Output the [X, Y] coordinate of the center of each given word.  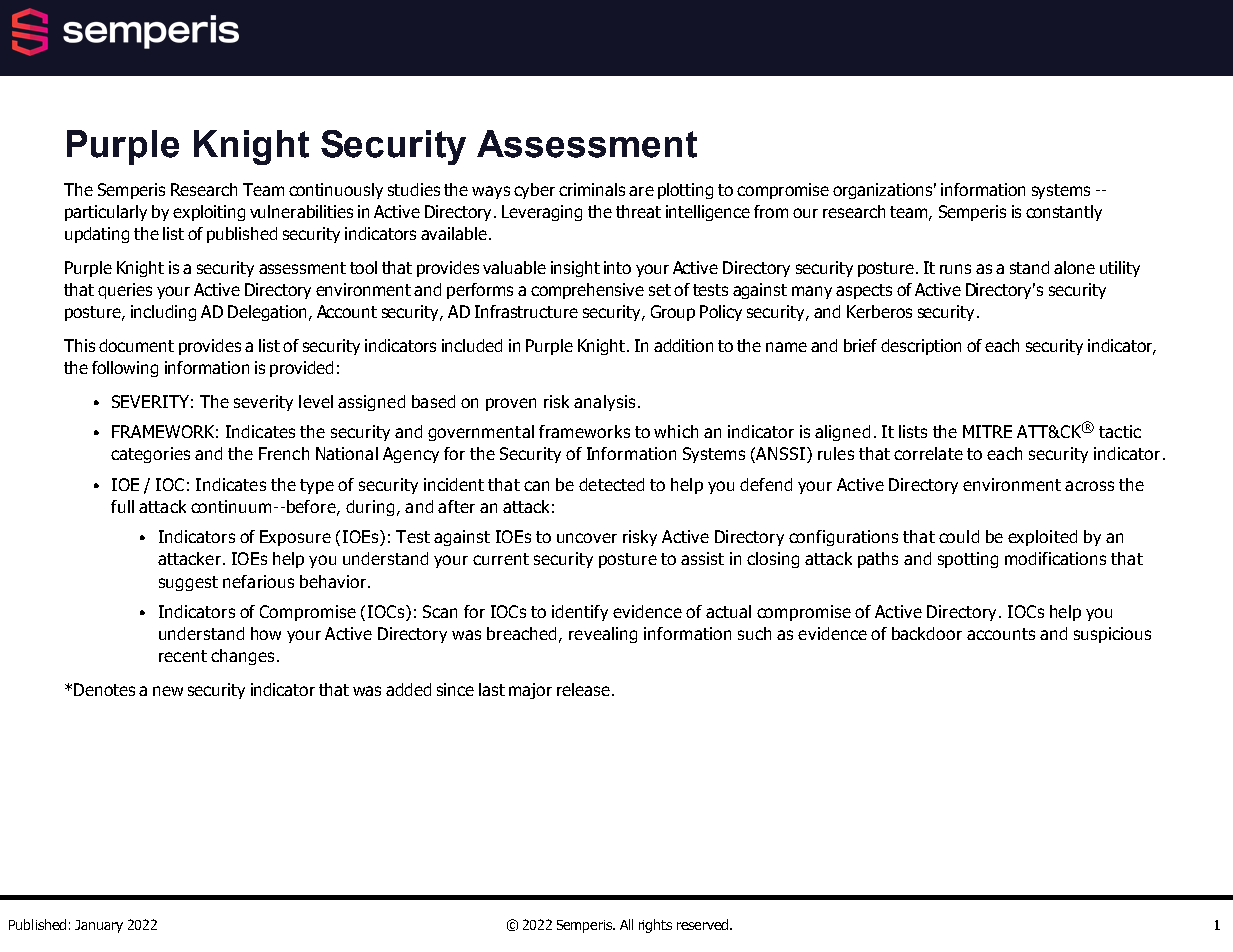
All [626, 924]
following [125, 369]
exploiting [209, 213]
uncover [587, 538]
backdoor [927, 633]
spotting [968, 560]
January [99, 926]
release [583, 689]
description [921, 347]
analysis [604, 403]
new [168, 691]
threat [638, 211]
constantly [1064, 213]
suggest [188, 583]
